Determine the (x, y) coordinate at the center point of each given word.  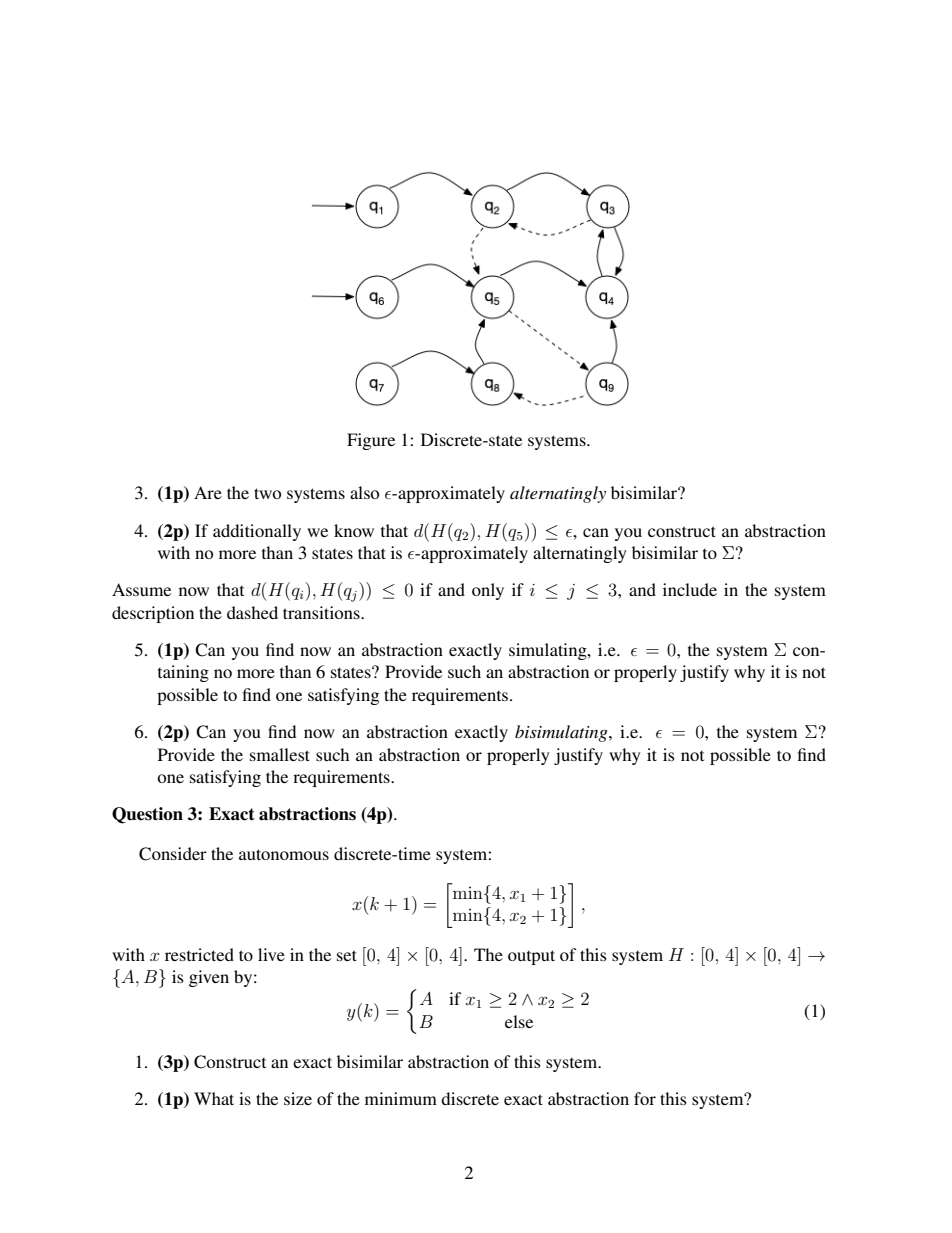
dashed (252, 612)
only (488, 591)
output (531, 957)
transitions (322, 612)
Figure (371, 441)
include (690, 589)
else (519, 1021)
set (347, 955)
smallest (280, 754)
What (214, 1098)
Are (208, 492)
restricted (199, 954)
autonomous (284, 854)
